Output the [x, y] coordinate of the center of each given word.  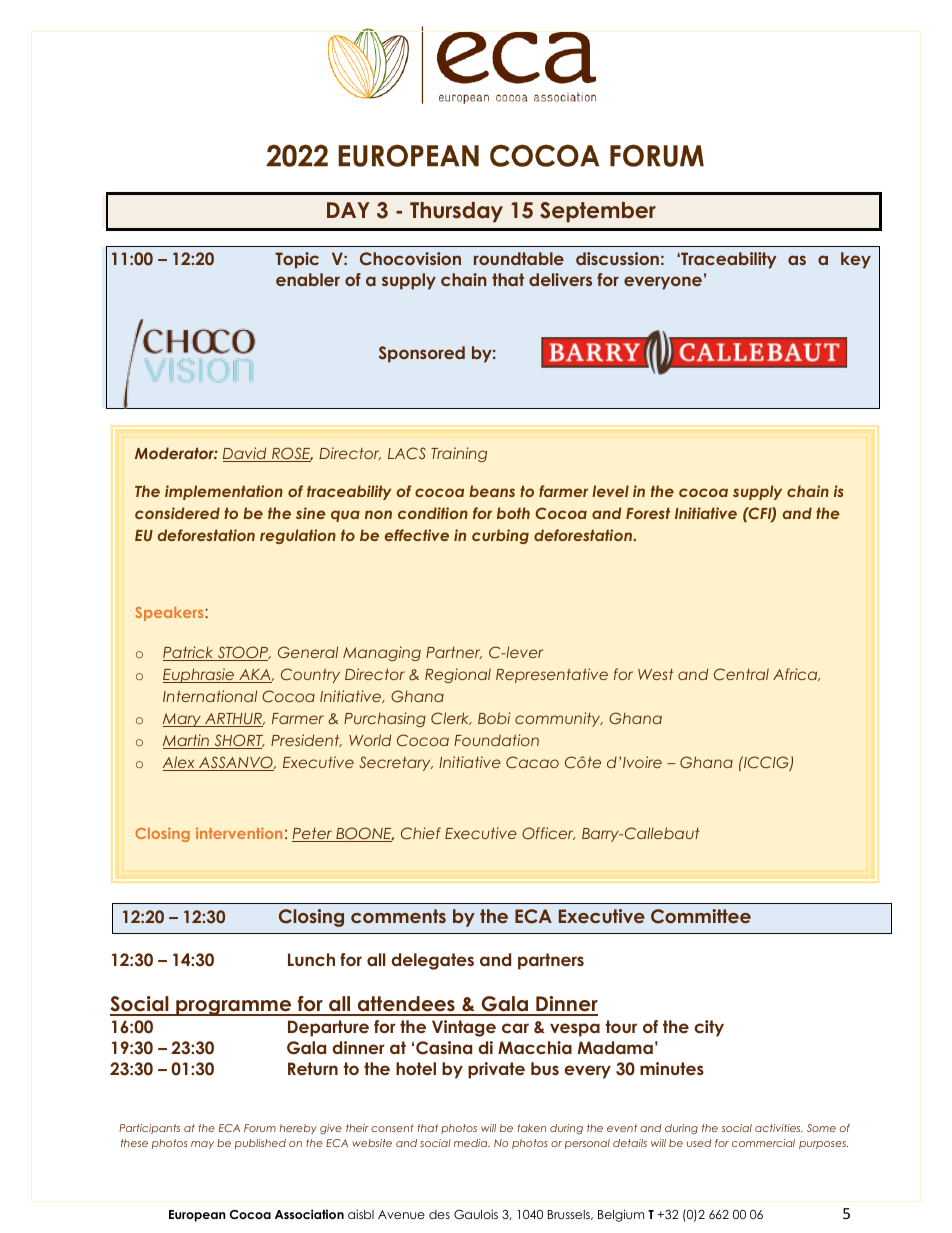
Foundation [496, 740]
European [197, 1216]
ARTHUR [233, 720]
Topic [297, 260]
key [856, 260]
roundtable [519, 258]
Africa [796, 674]
